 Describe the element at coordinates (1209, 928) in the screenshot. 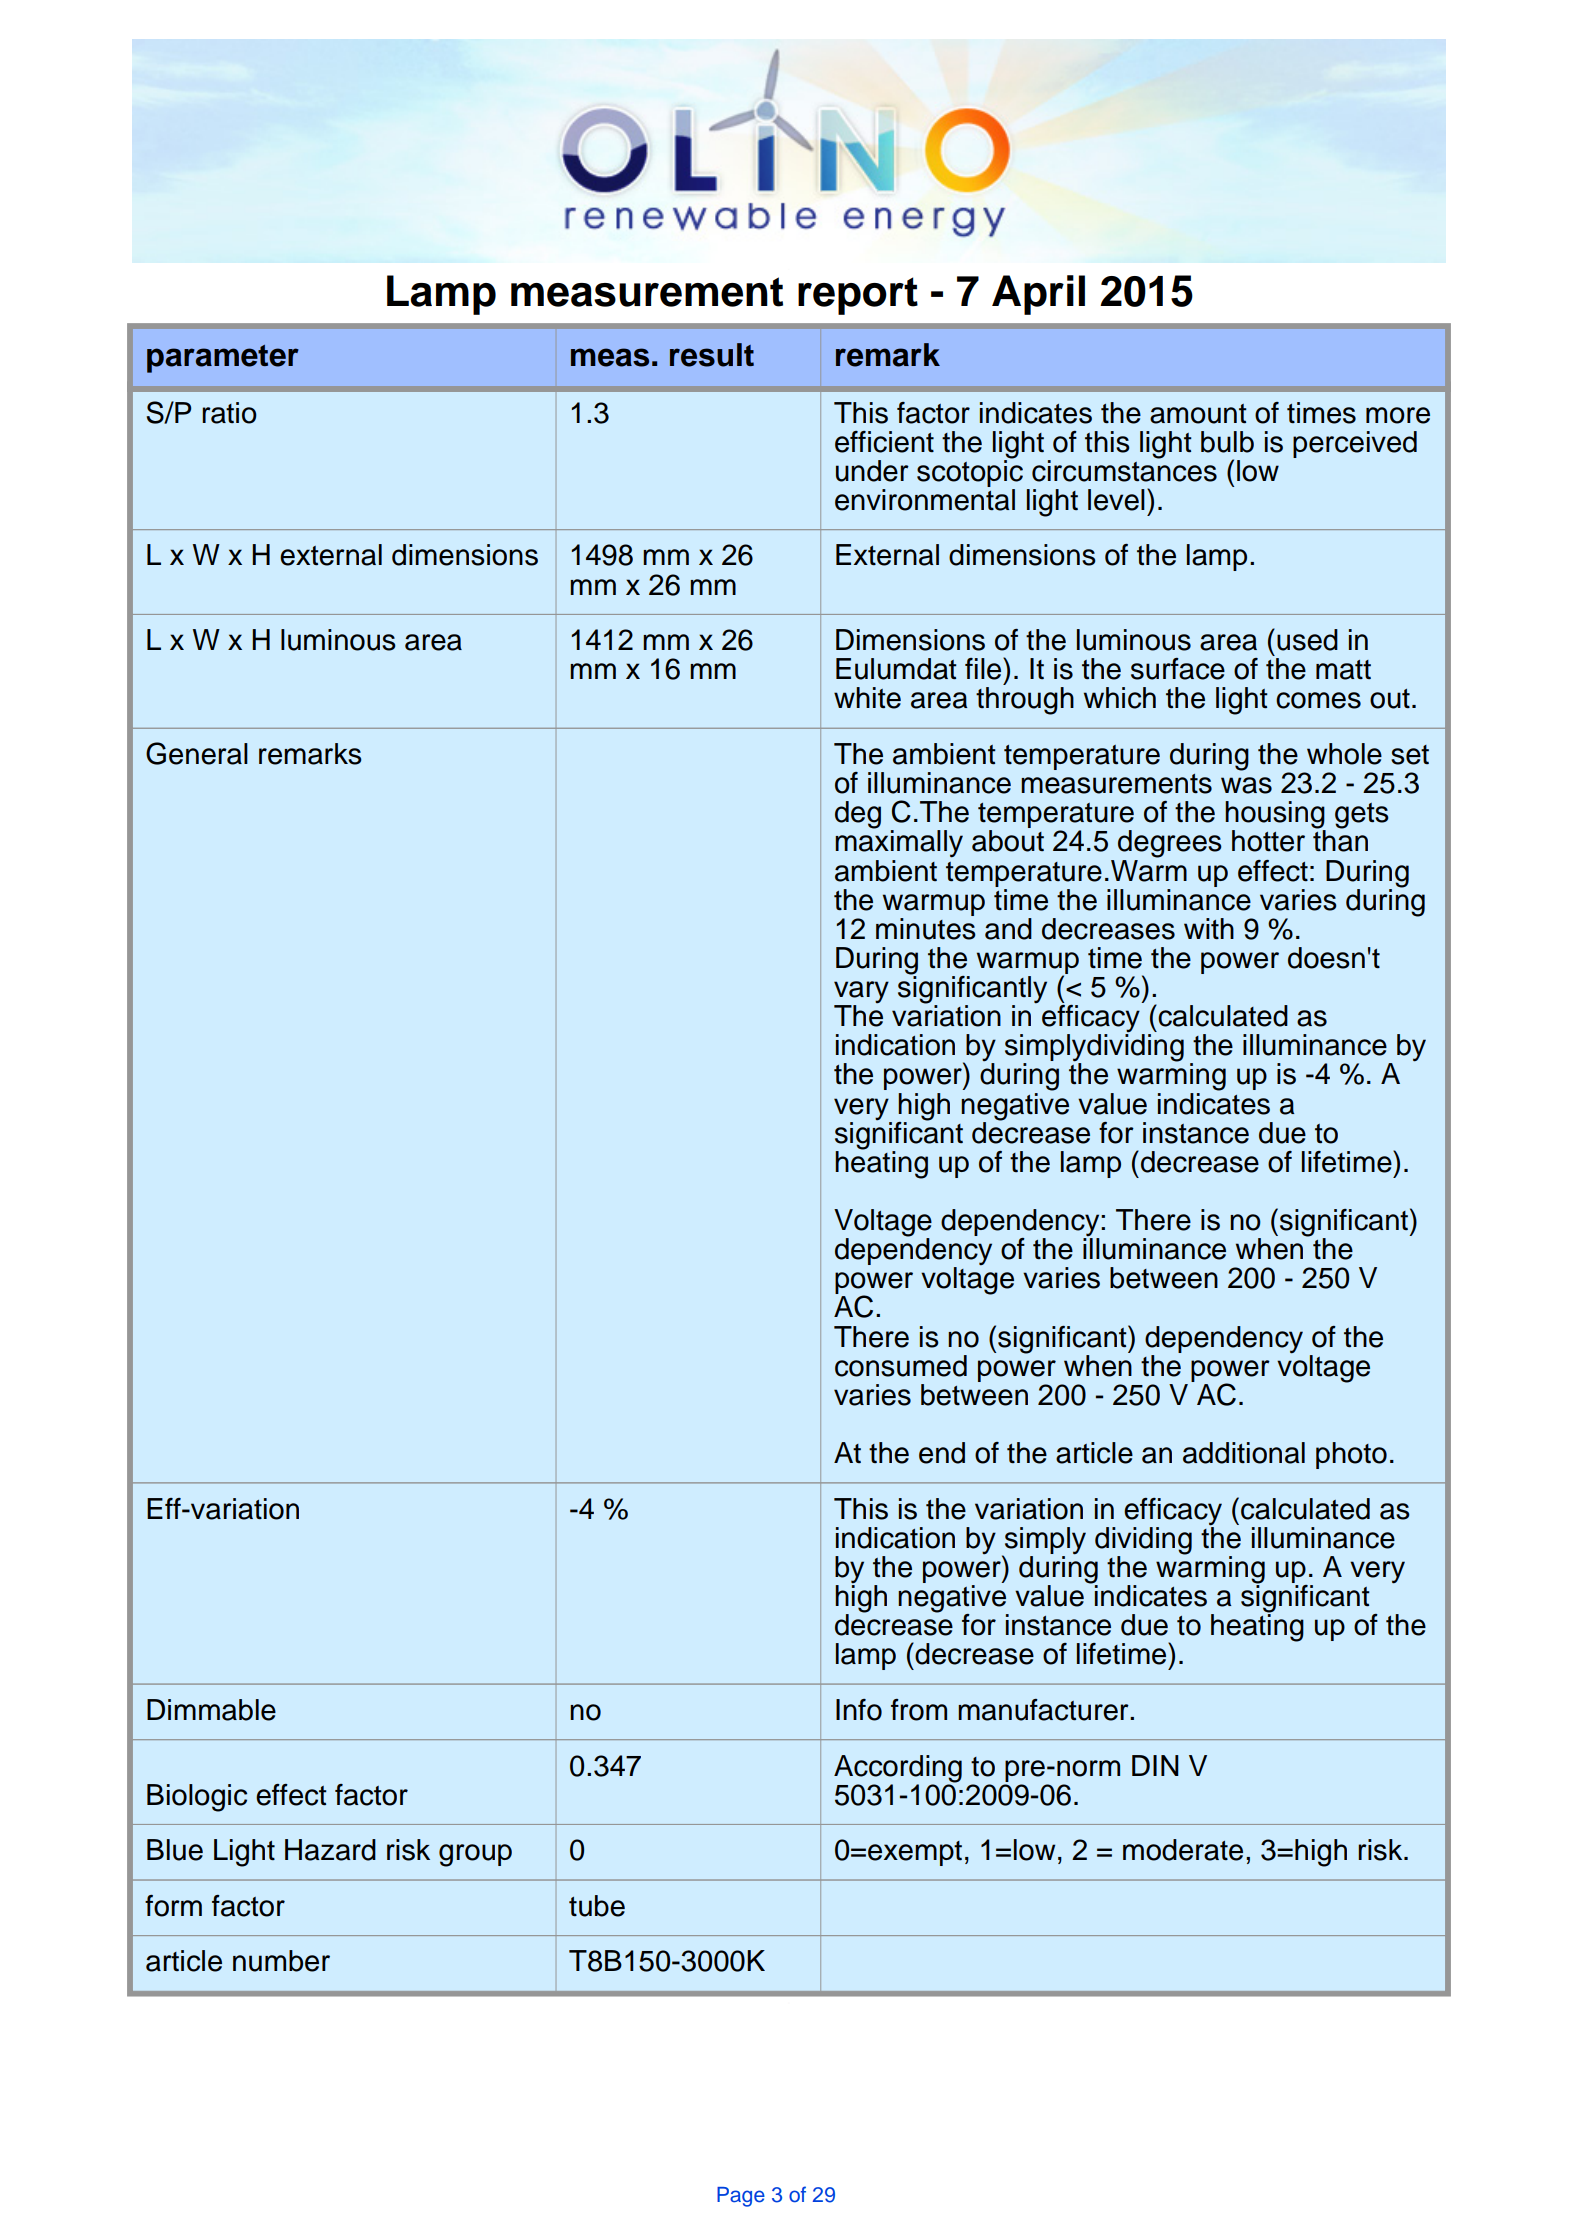

I see `with` at that location.
